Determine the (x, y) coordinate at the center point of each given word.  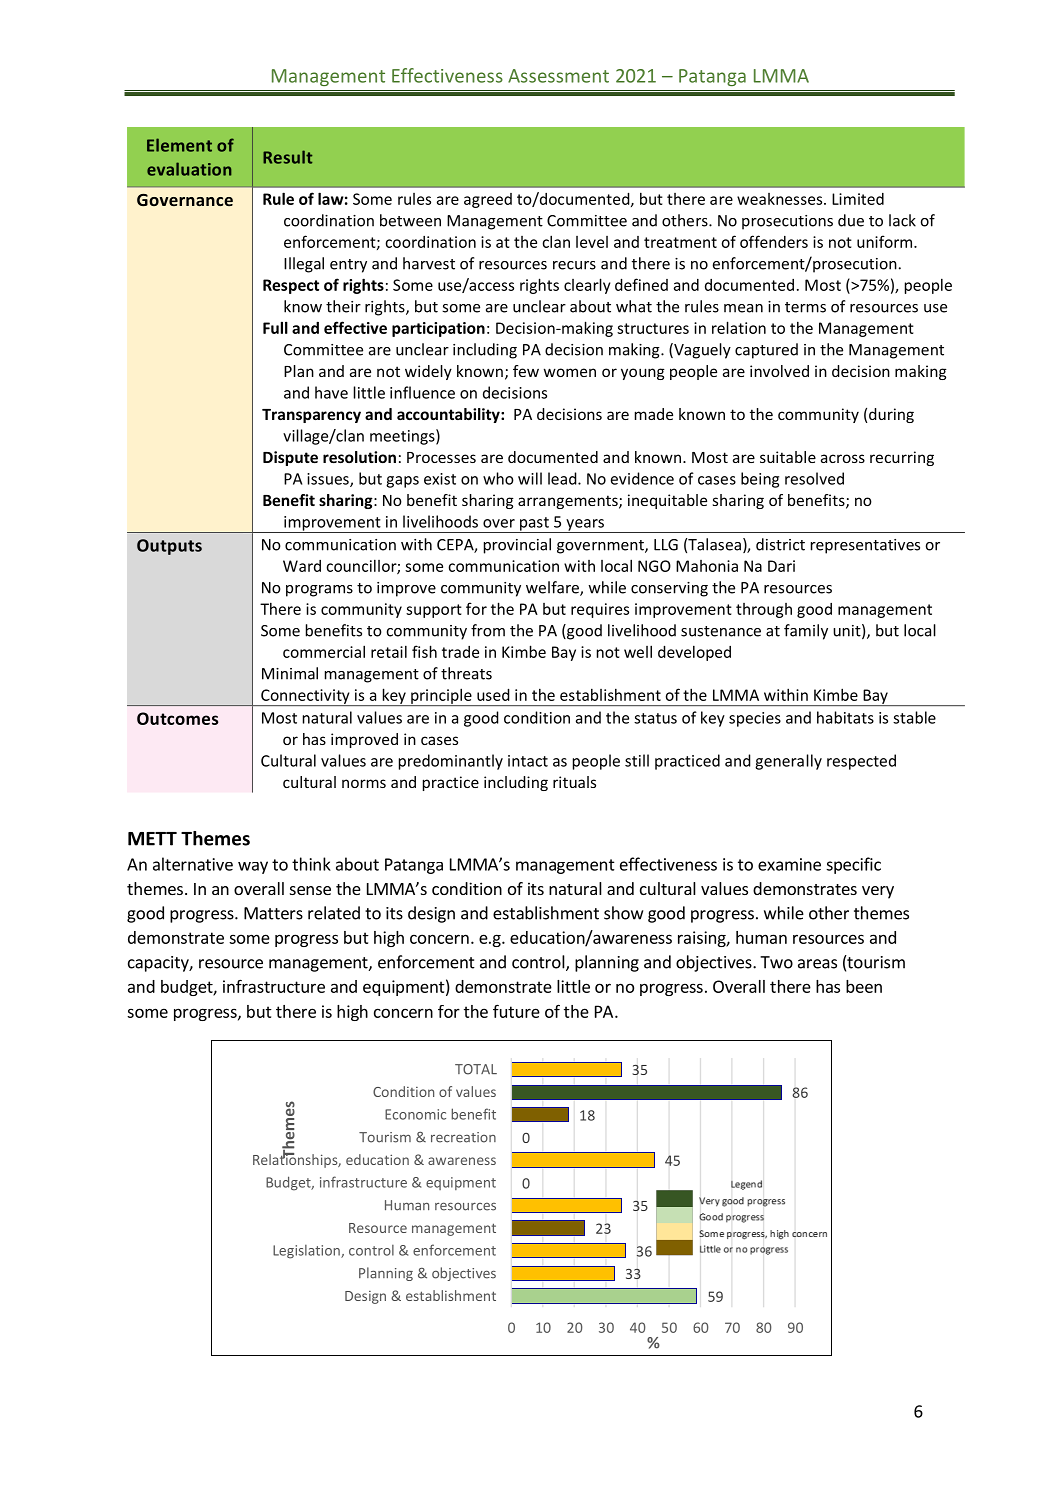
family (806, 632)
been (864, 986)
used (493, 694)
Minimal (290, 673)
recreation (463, 1137)
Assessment (558, 76)
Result (287, 157)
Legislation (307, 1252)
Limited (858, 199)
